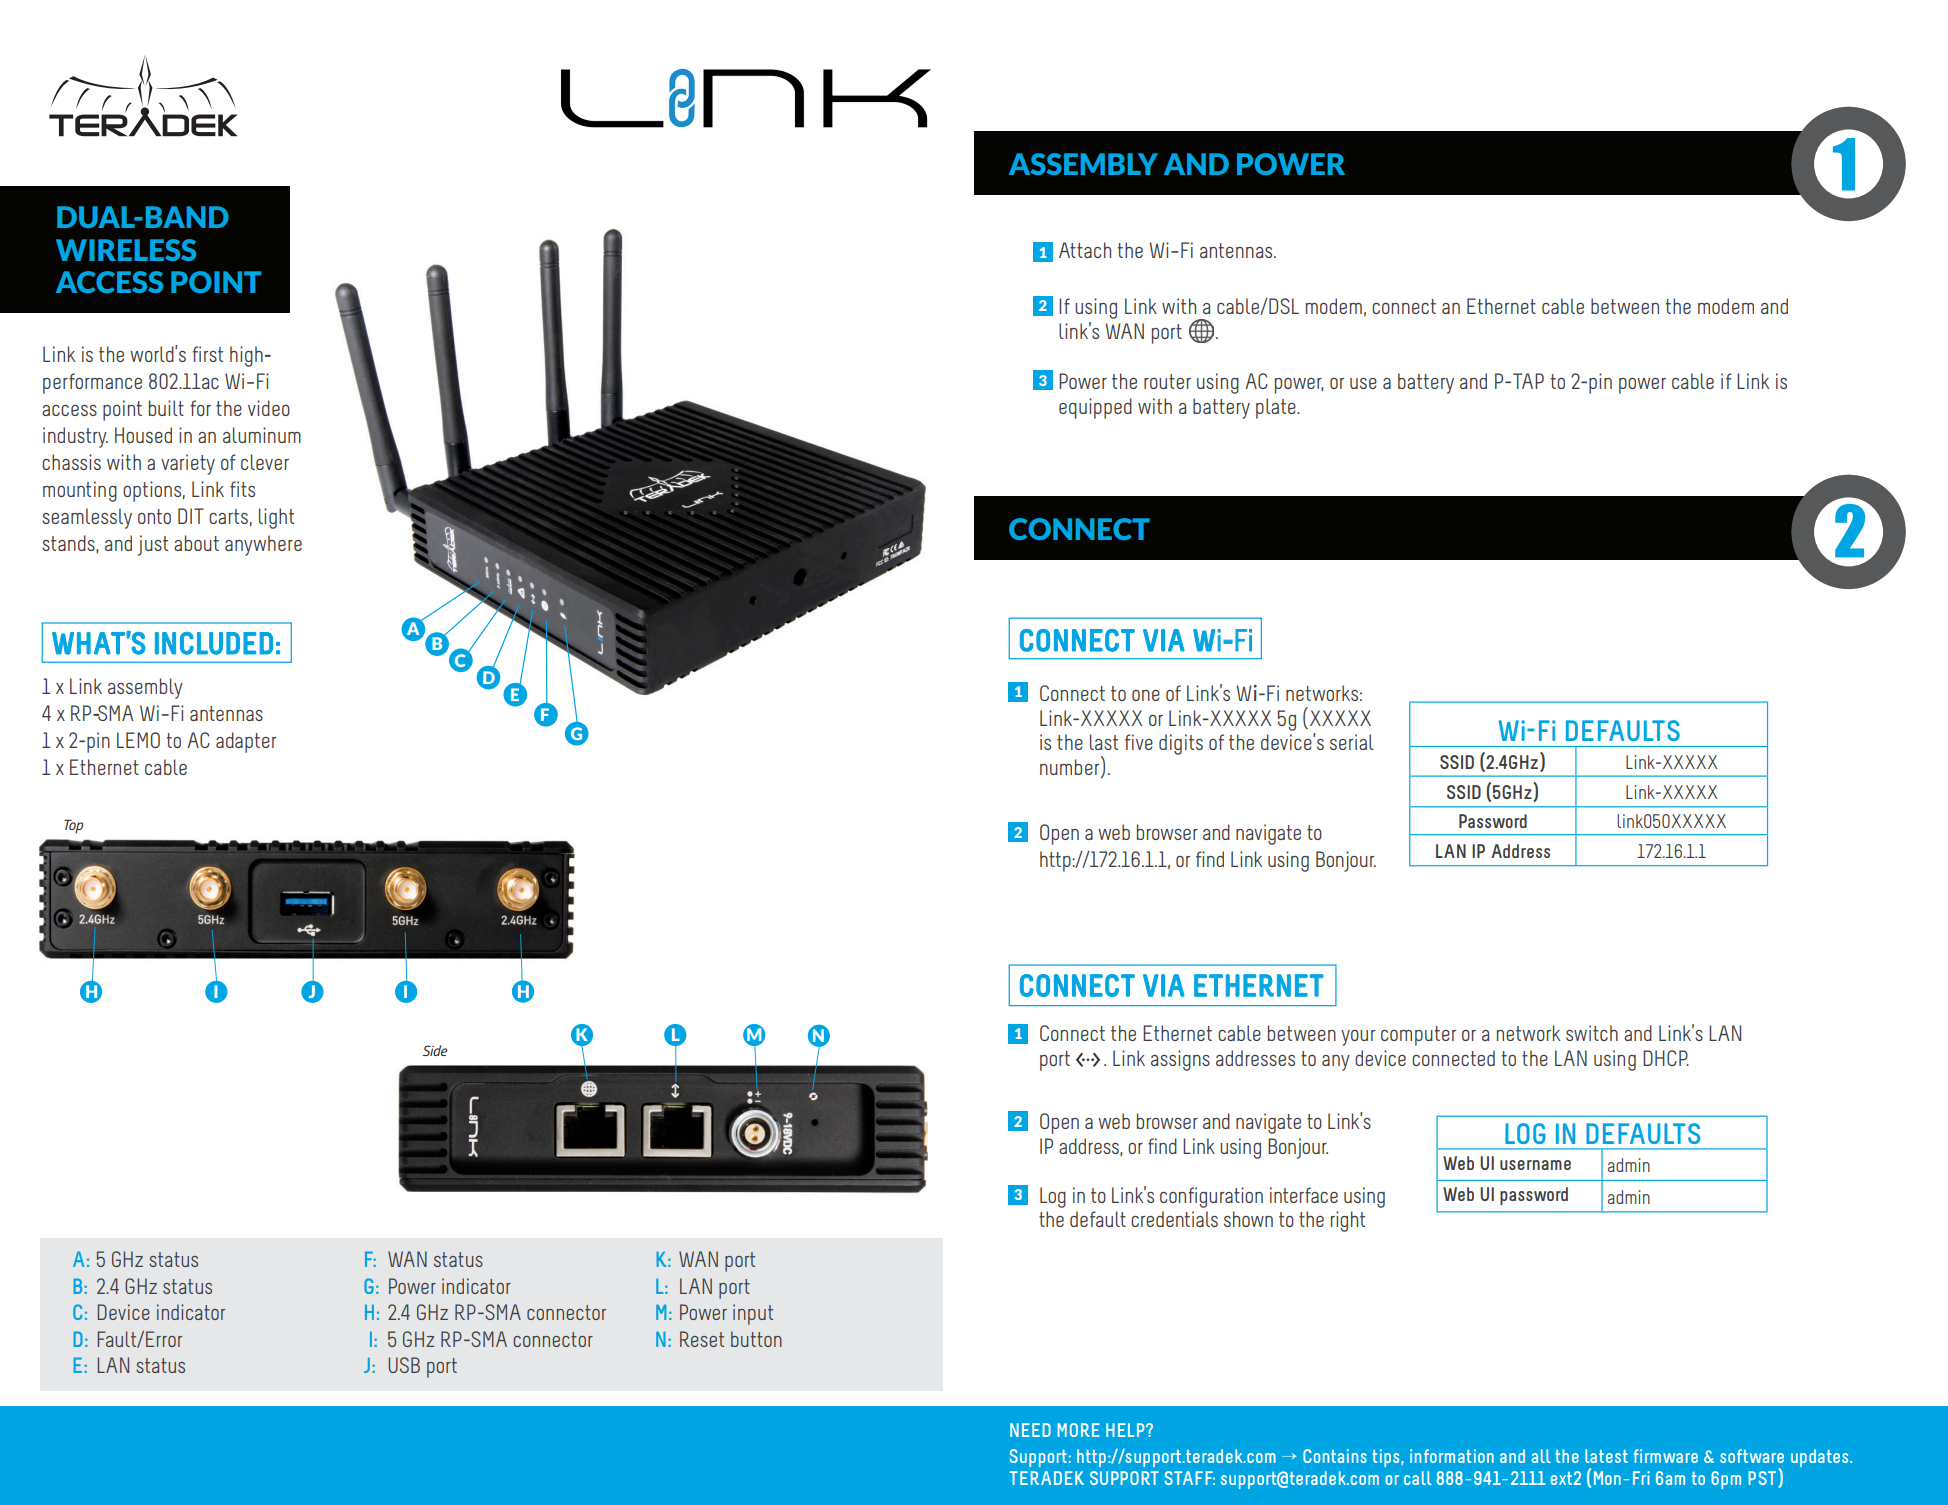  I want to click on plate, so click(1277, 408).
